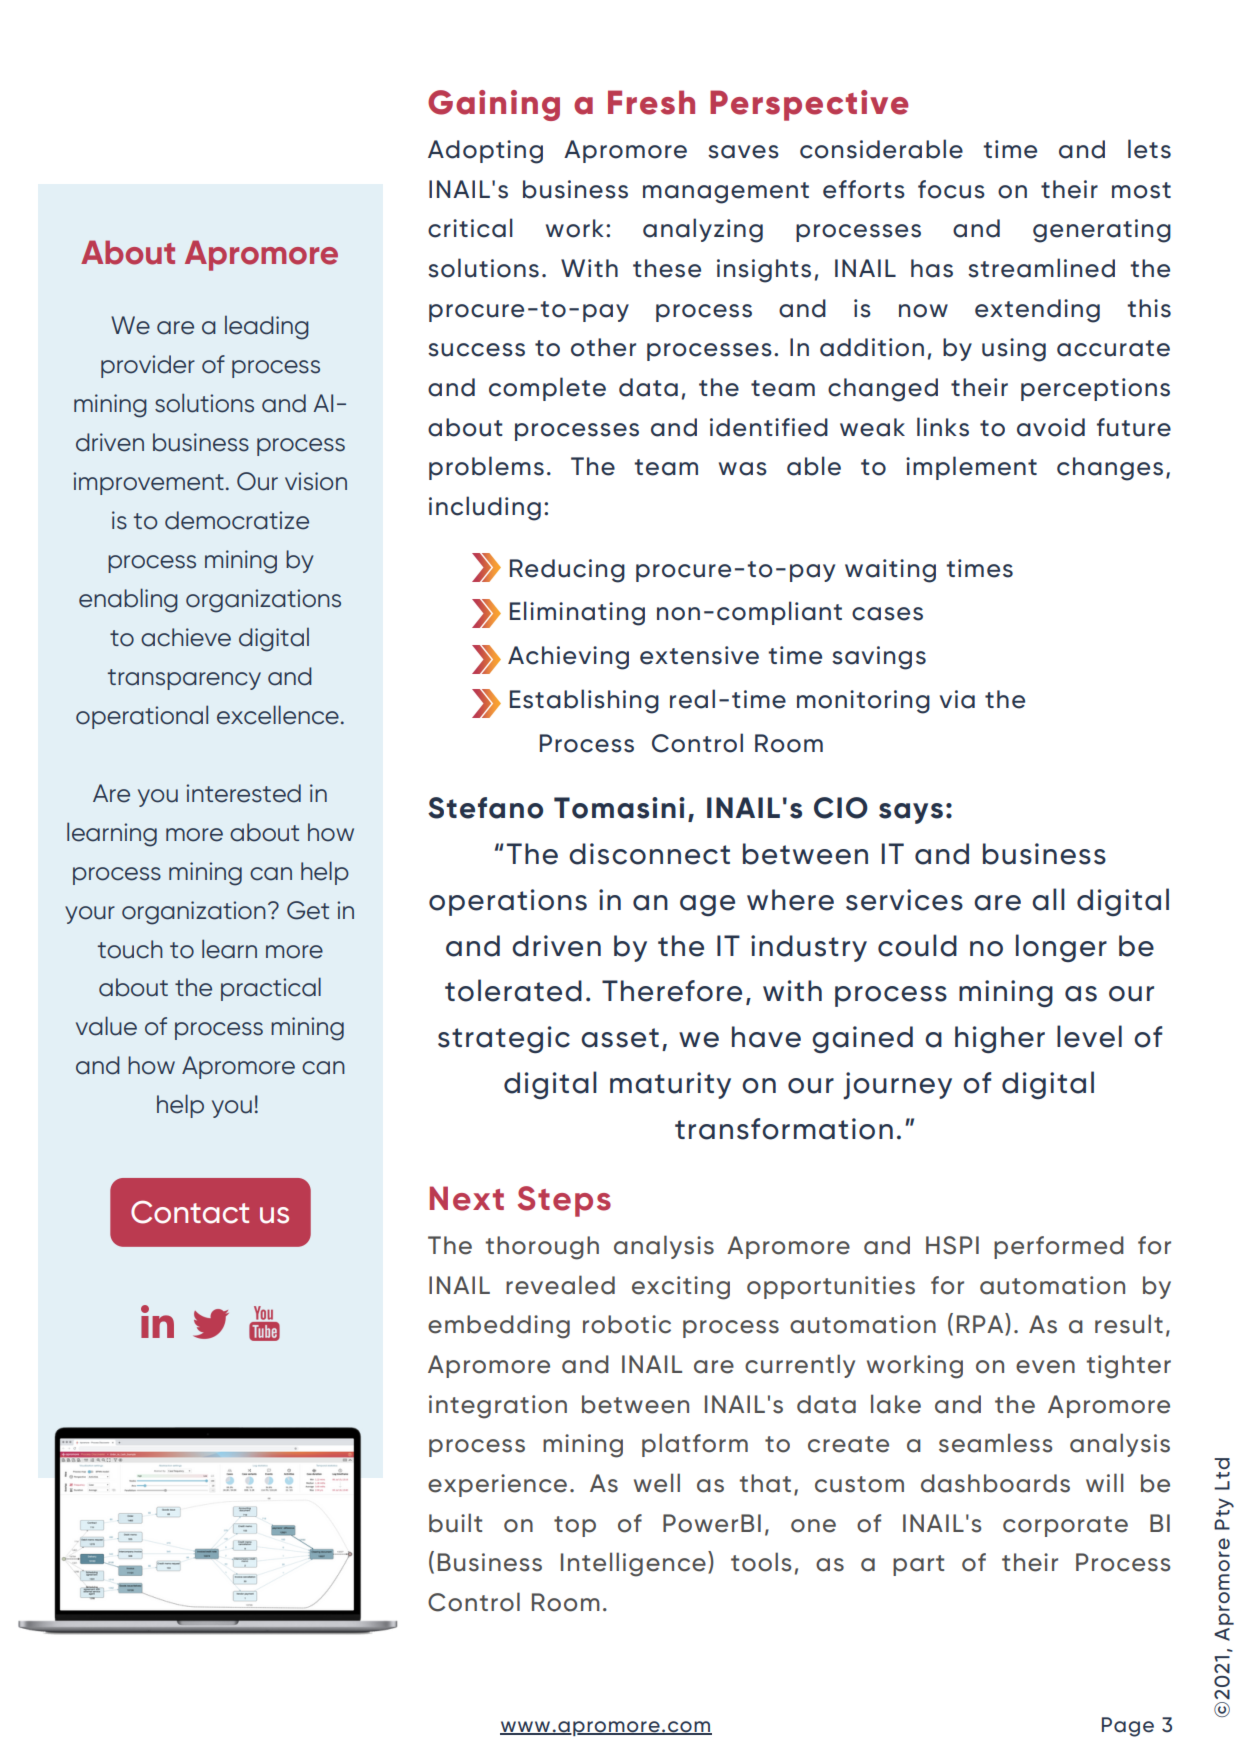 The width and height of the screenshot is (1242, 1757). I want to click on even, so click(1045, 1367).
